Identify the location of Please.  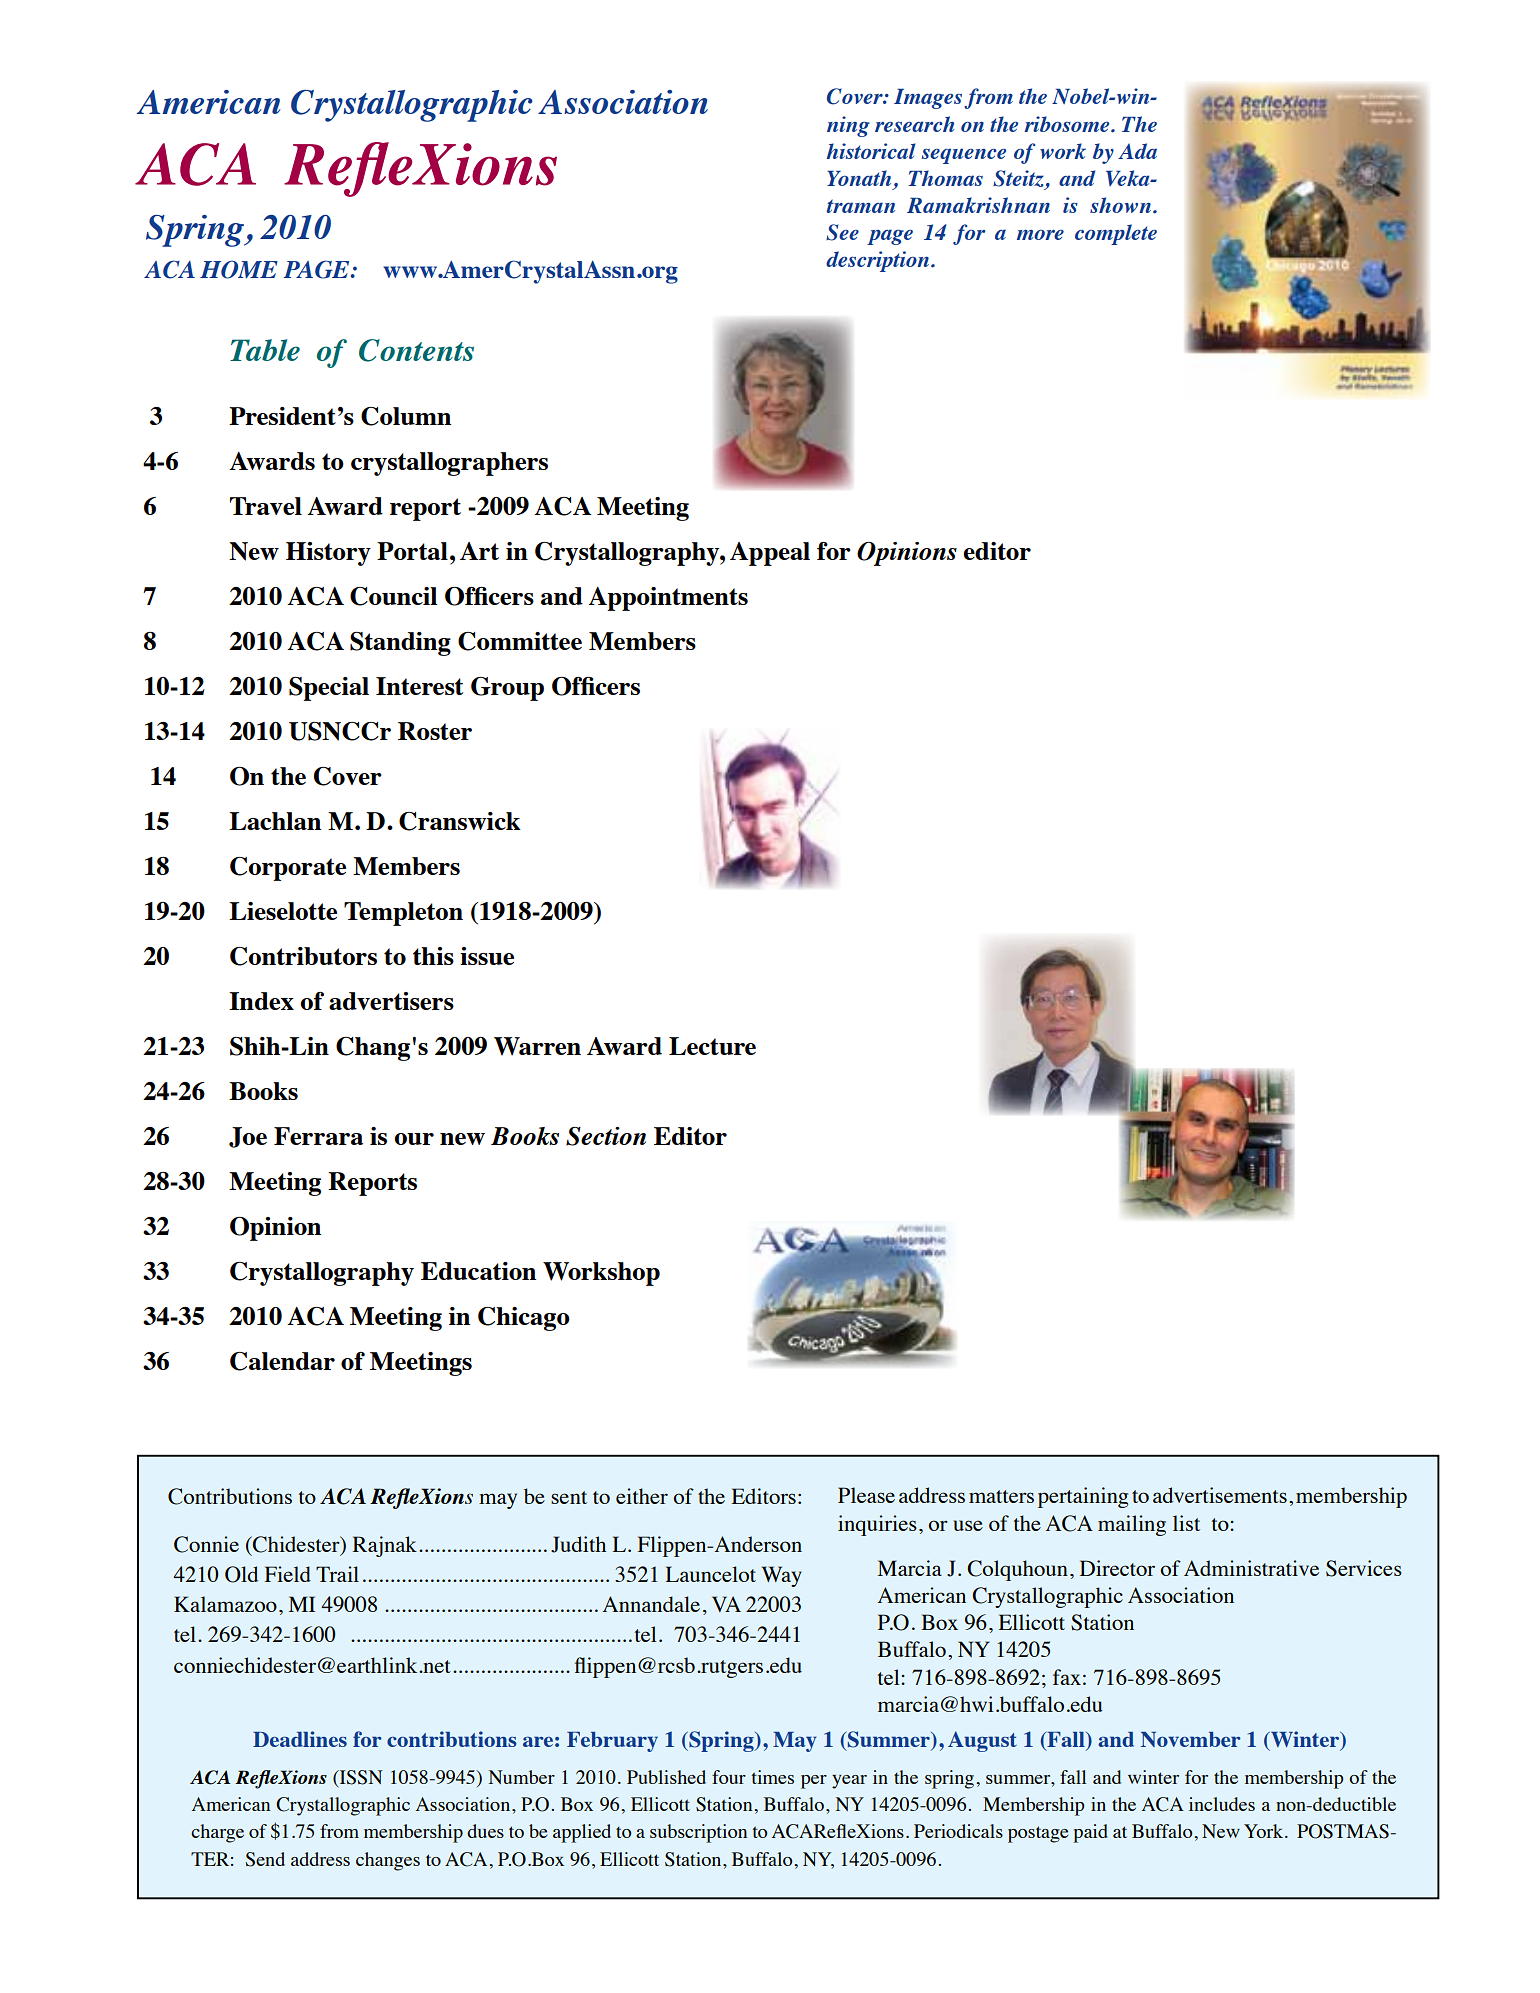
(866, 1495).
